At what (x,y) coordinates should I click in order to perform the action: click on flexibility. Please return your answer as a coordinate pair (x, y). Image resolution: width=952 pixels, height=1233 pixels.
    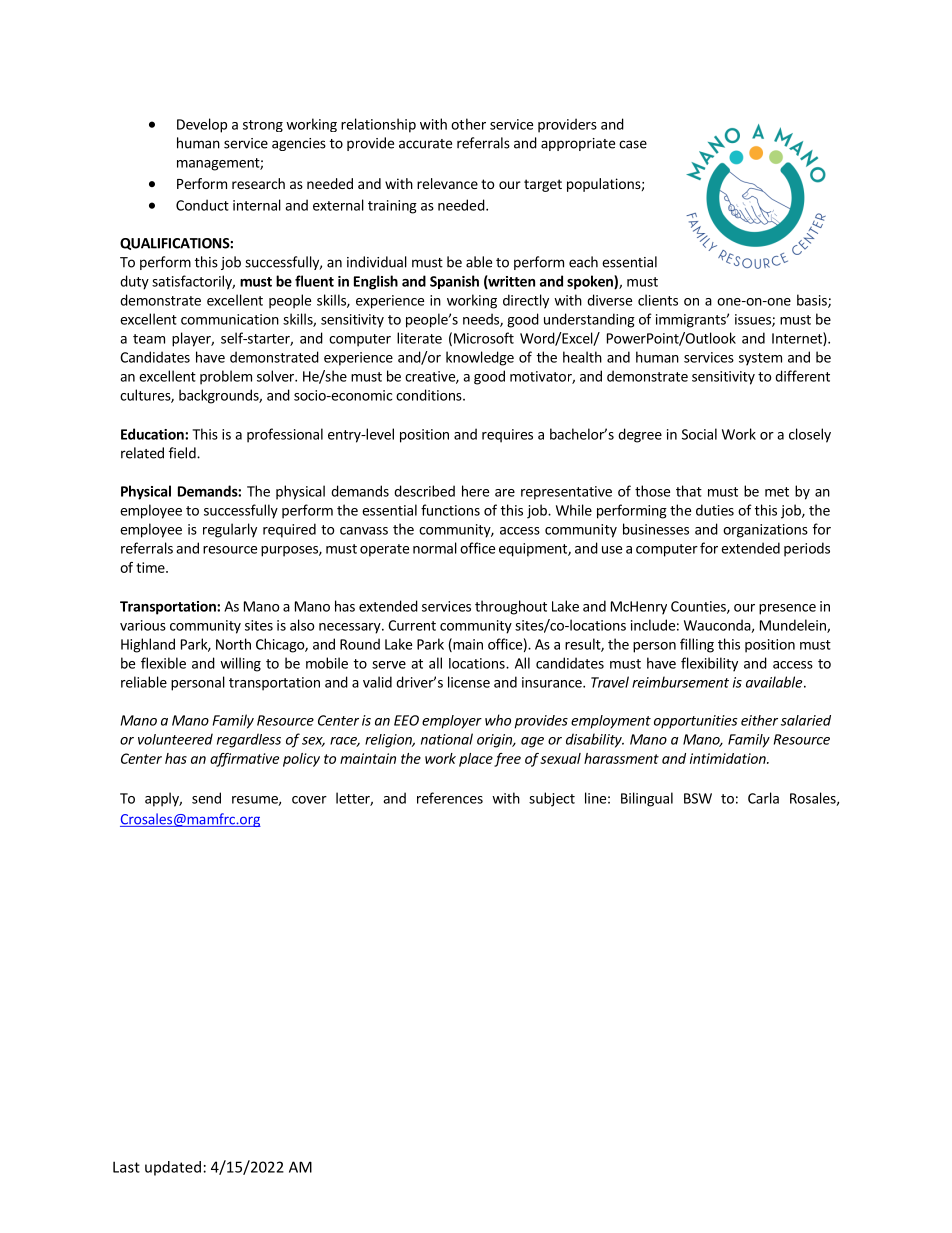
    Looking at the image, I should click on (709, 664).
